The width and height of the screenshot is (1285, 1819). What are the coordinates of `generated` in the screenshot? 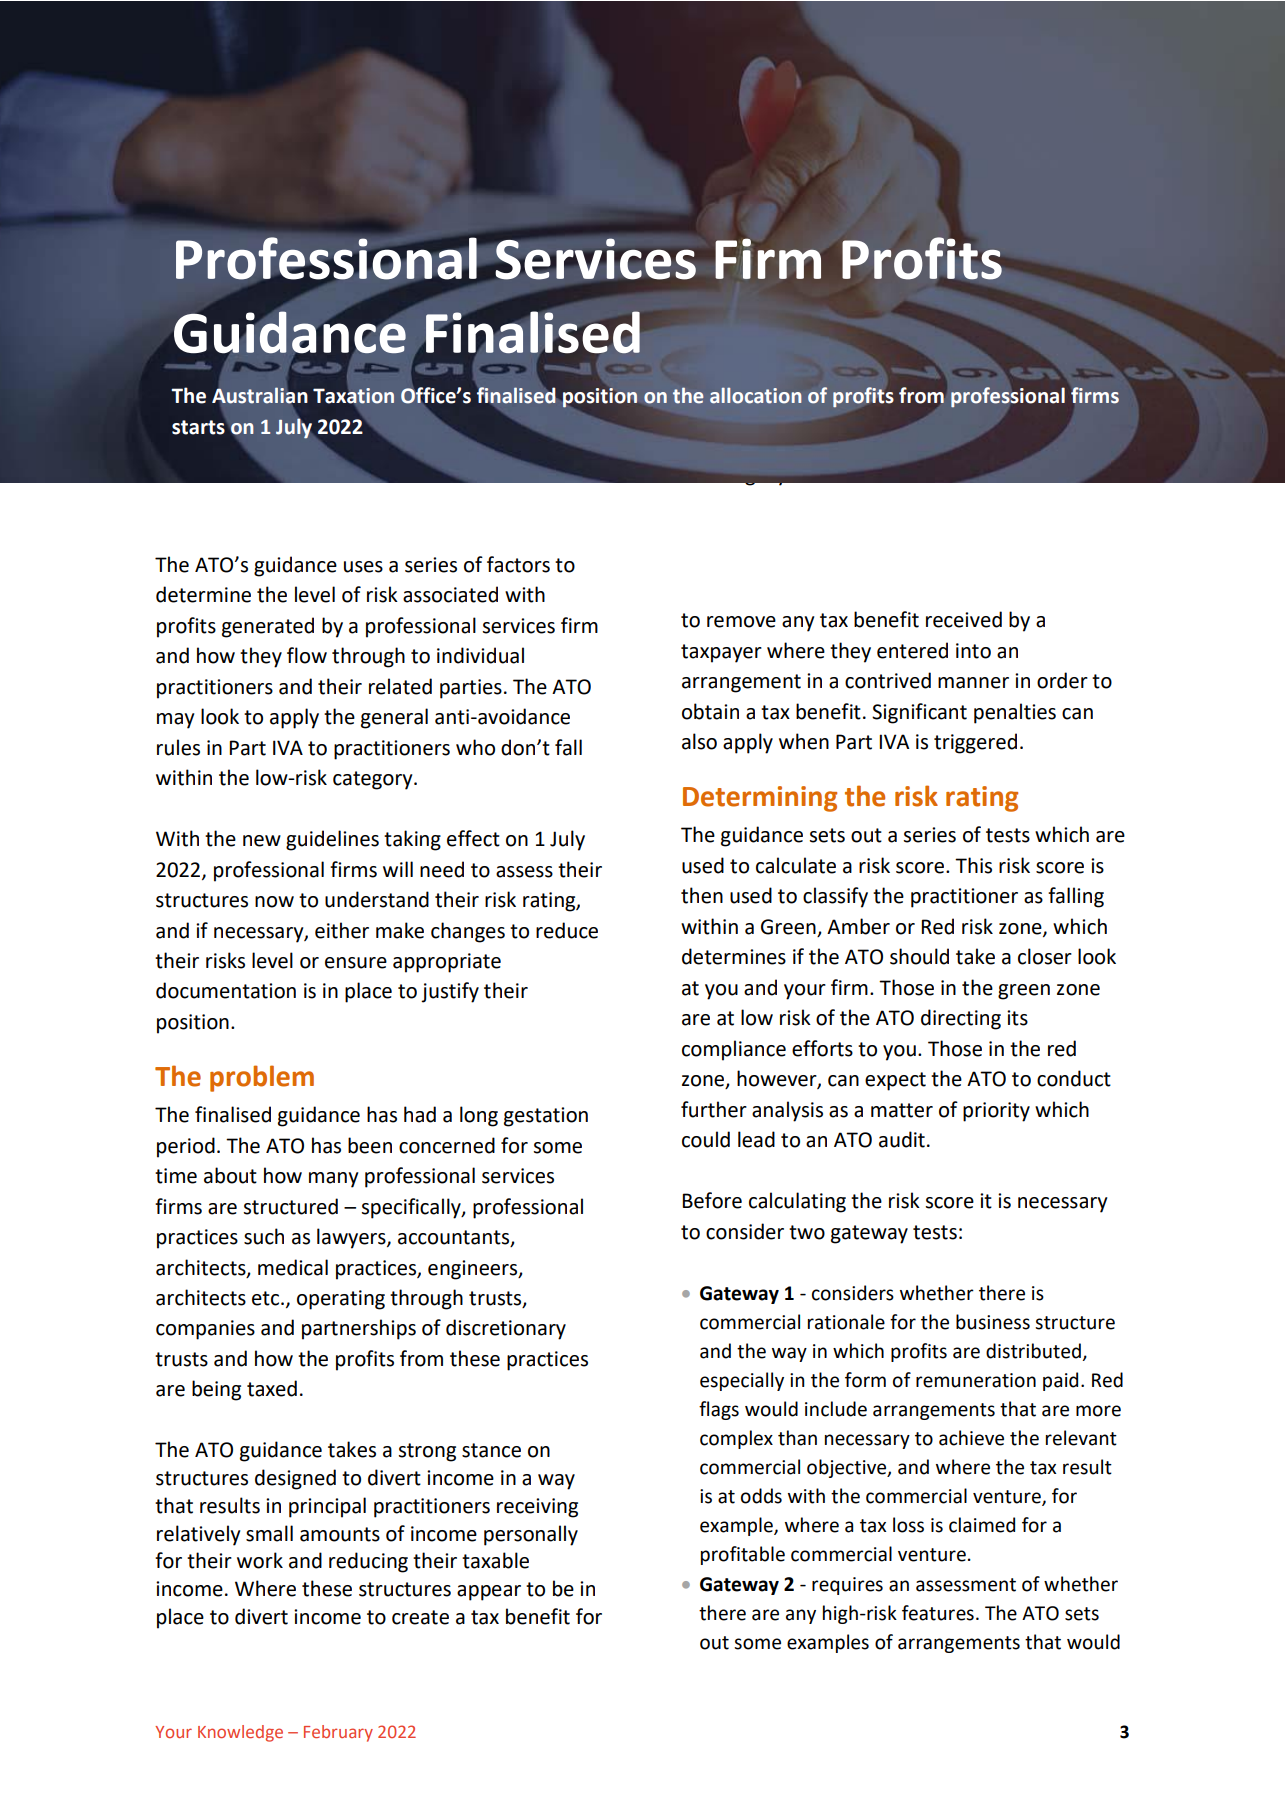 It's located at (268, 627).
